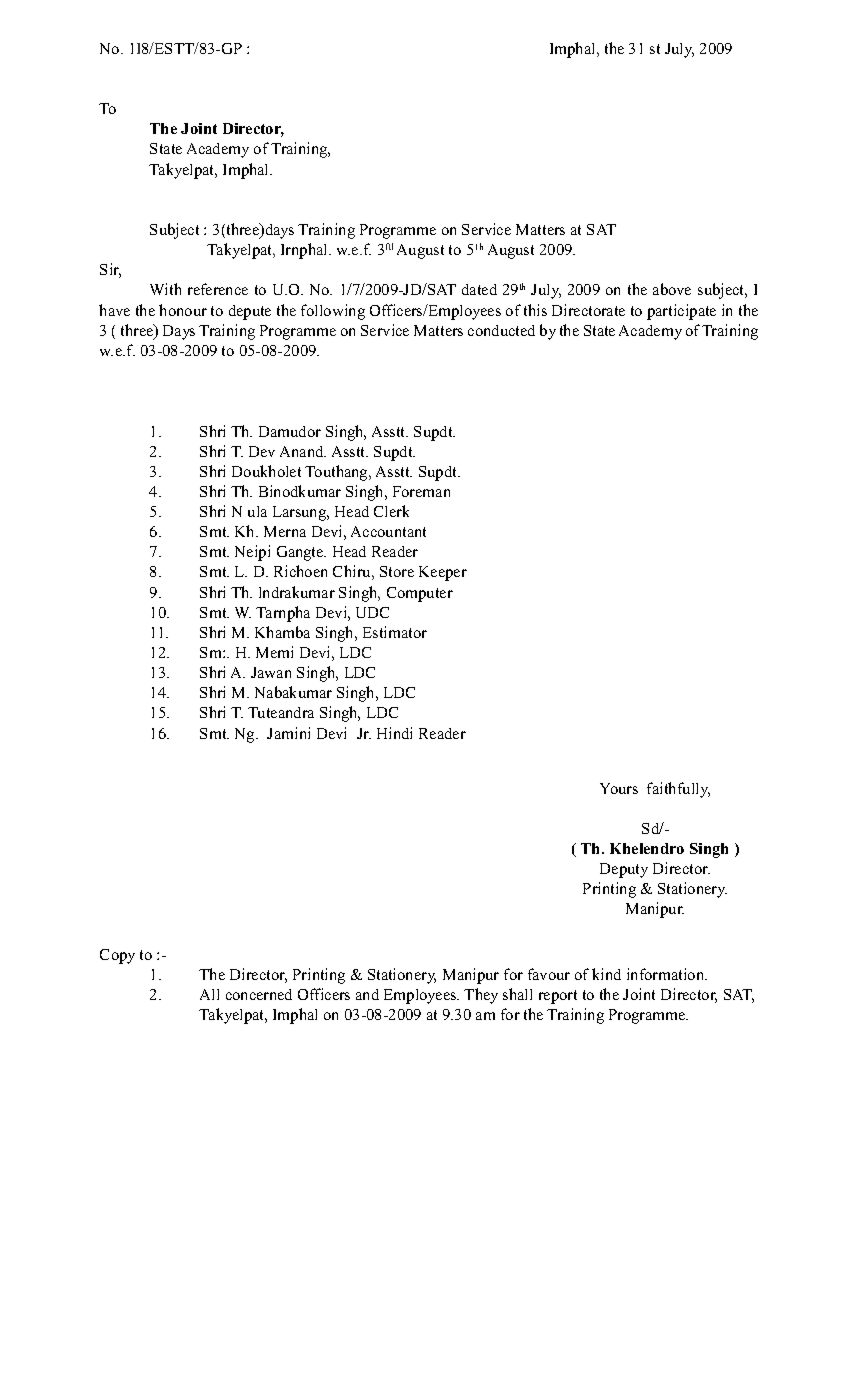  What do you see at coordinates (333, 312) in the document?
I see `following` at bounding box center [333, 312].
